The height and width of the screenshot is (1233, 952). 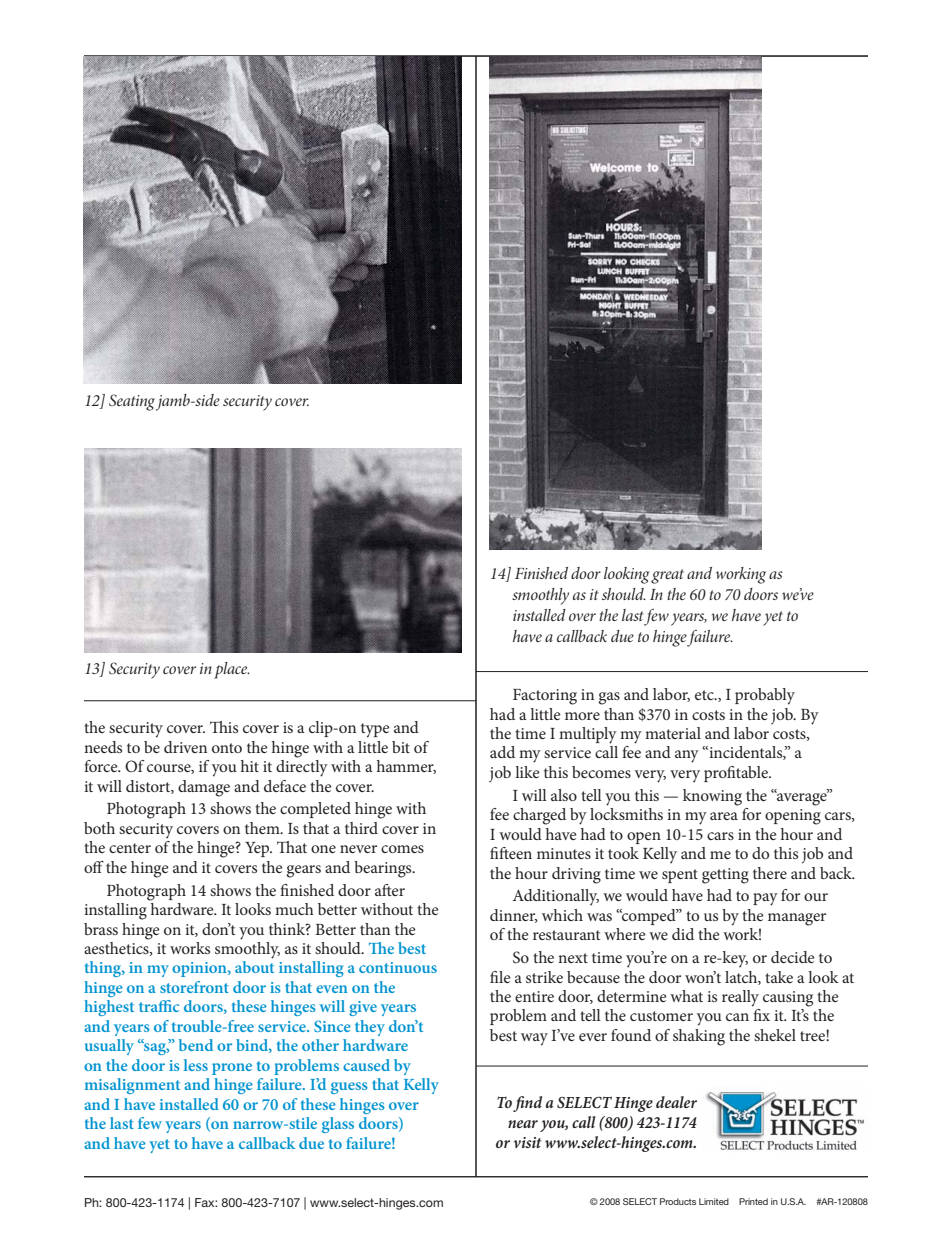 What do you see at coordinates (667, 576) in the screenshot?
I see `great` at bounding box center [667, 576].
